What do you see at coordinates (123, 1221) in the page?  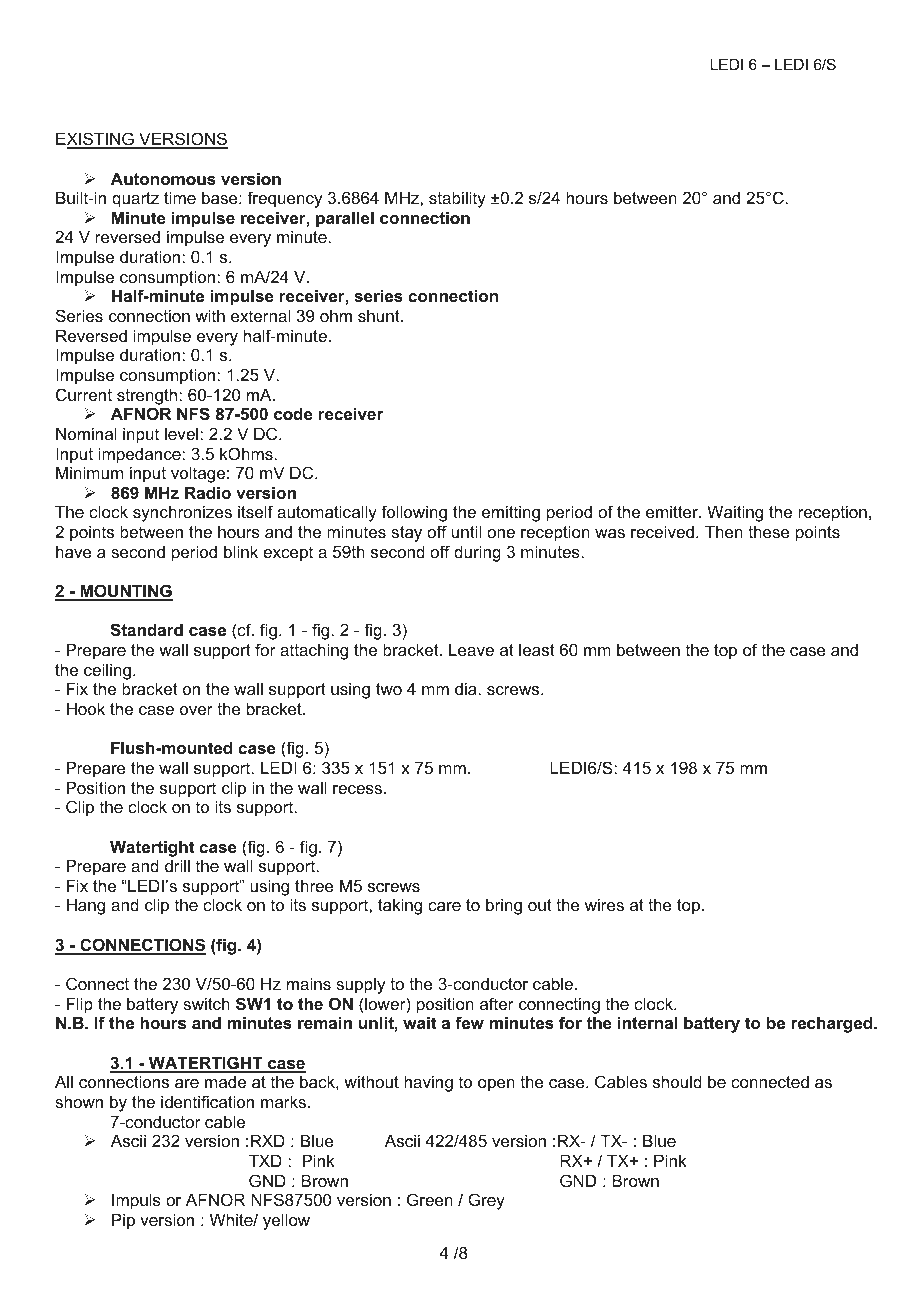 I see `Pip` at bounding box center [123, 1221].
